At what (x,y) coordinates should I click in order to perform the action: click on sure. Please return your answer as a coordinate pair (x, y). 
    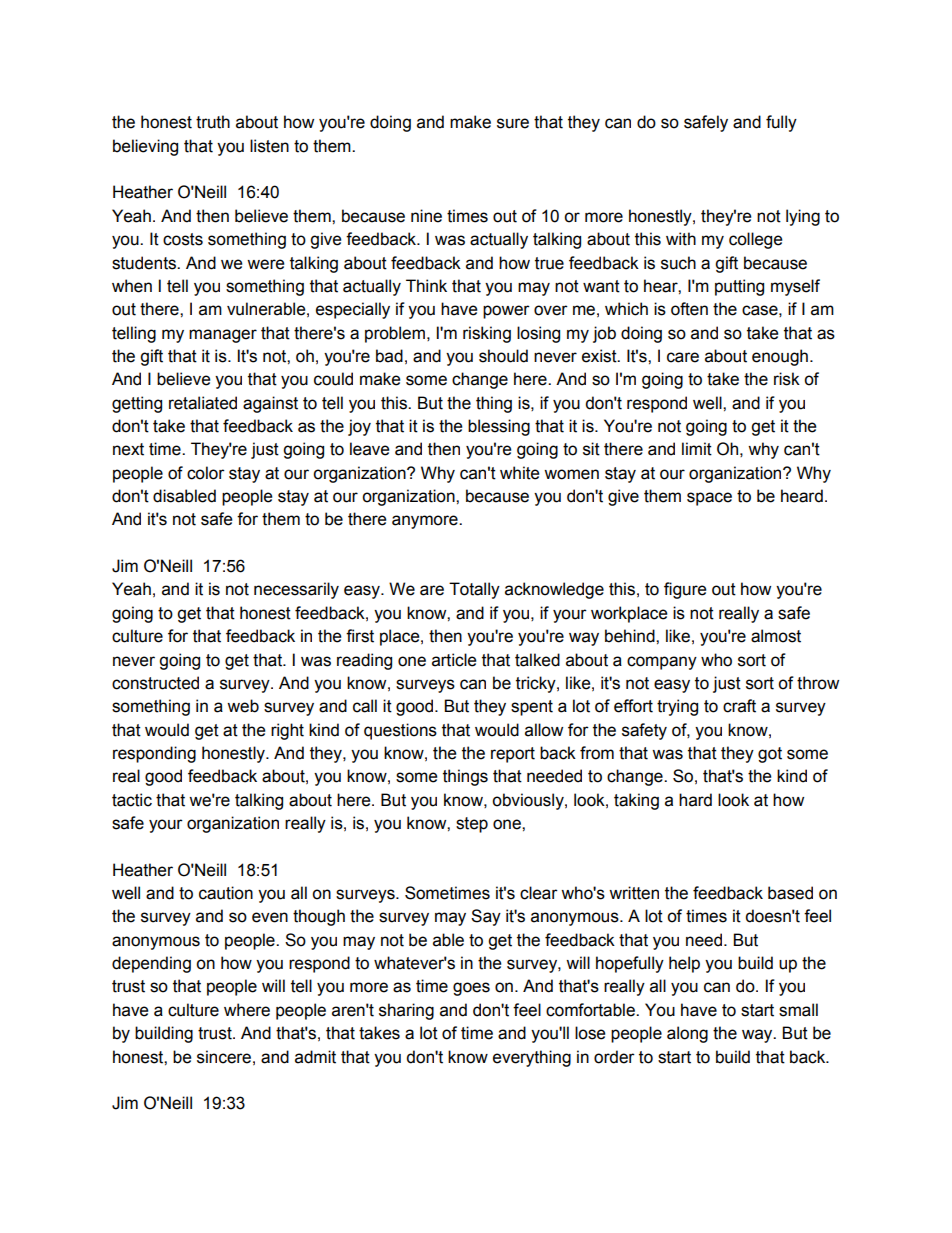
    Looking at the image, I should click on (513, 123).
